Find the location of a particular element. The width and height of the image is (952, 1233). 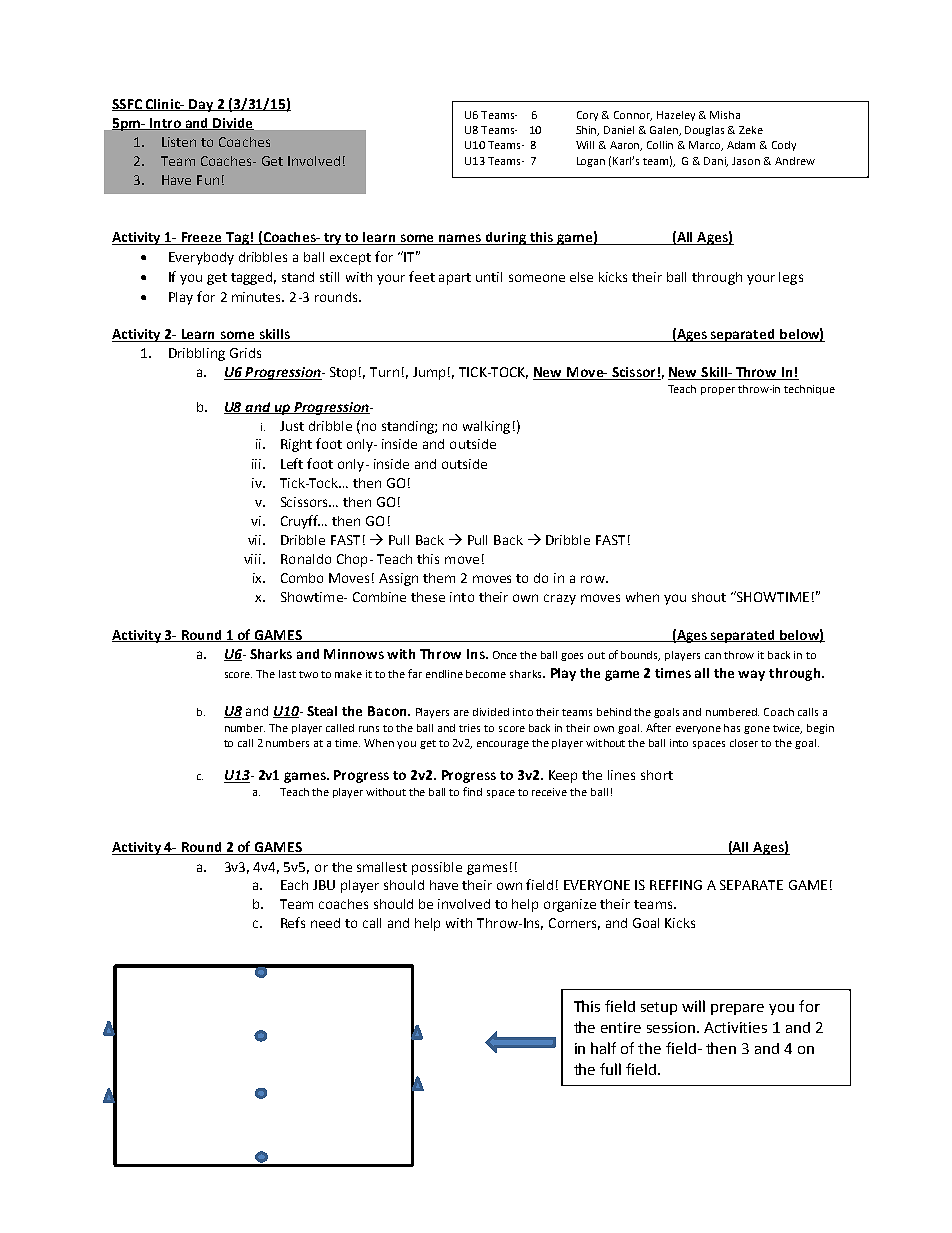

Shin is located at coordinates (587, 131).
